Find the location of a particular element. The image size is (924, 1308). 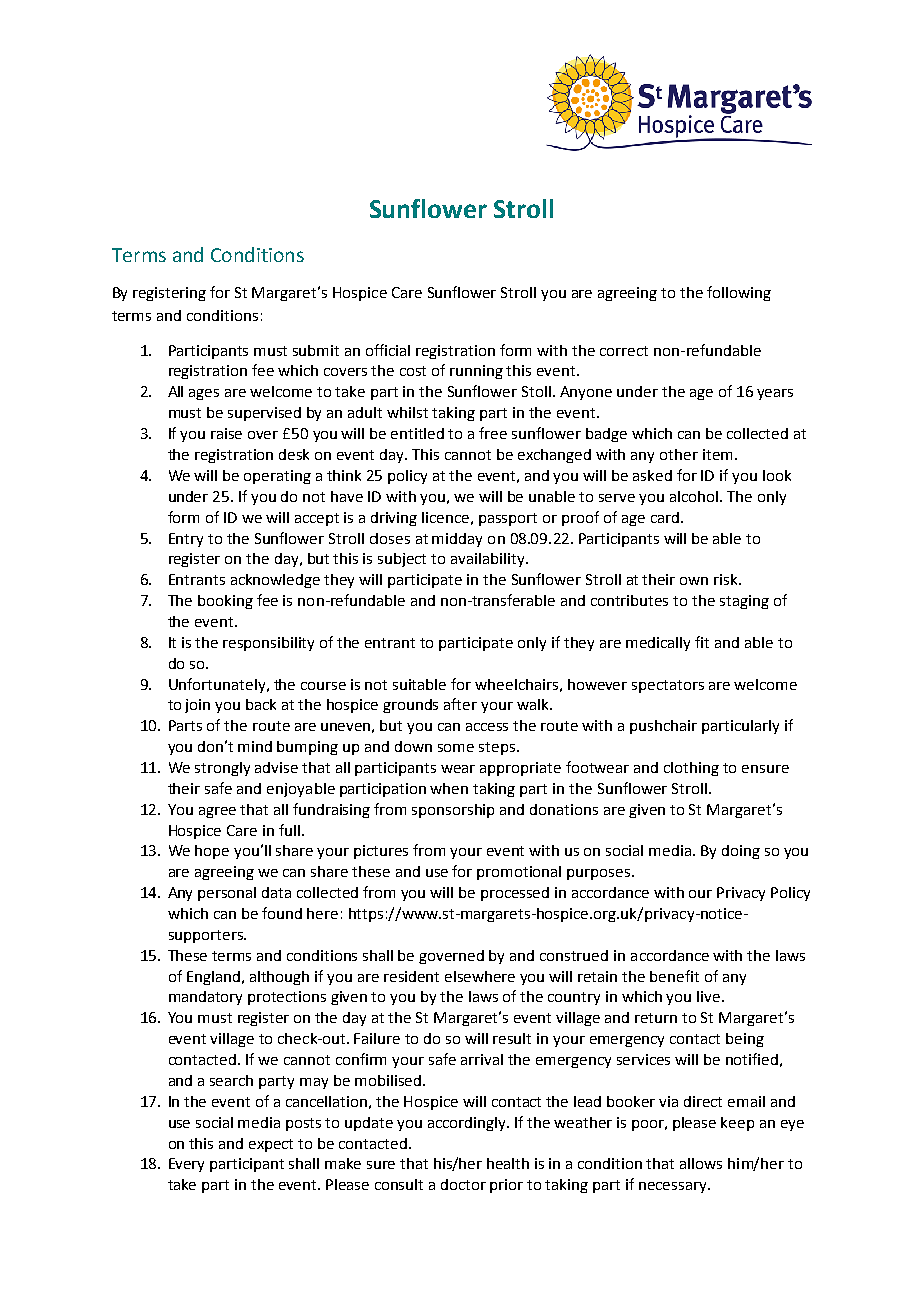

health is located at coordinates (508, 1163).
